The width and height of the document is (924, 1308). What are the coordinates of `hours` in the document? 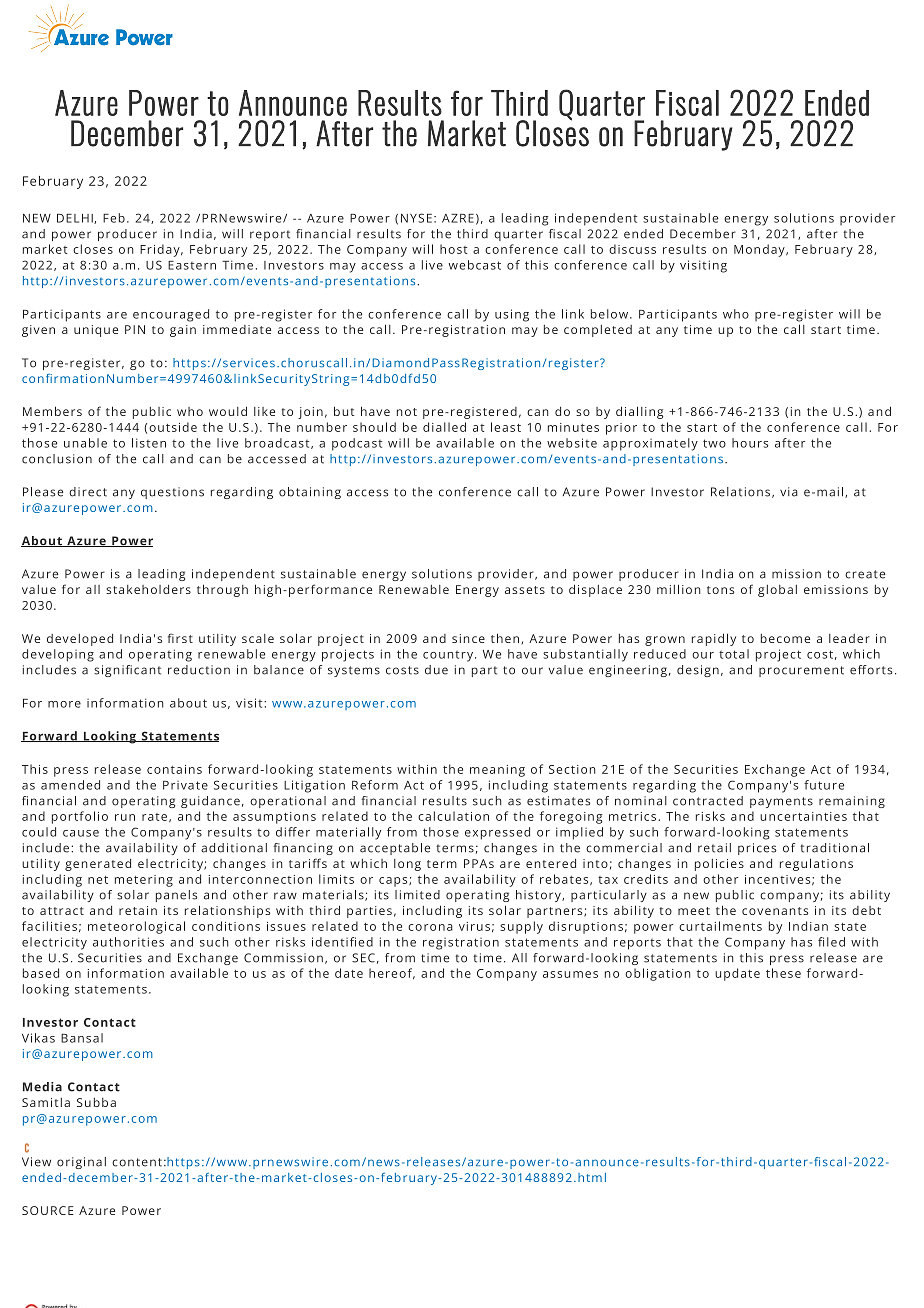 It's located at (750, 443).
